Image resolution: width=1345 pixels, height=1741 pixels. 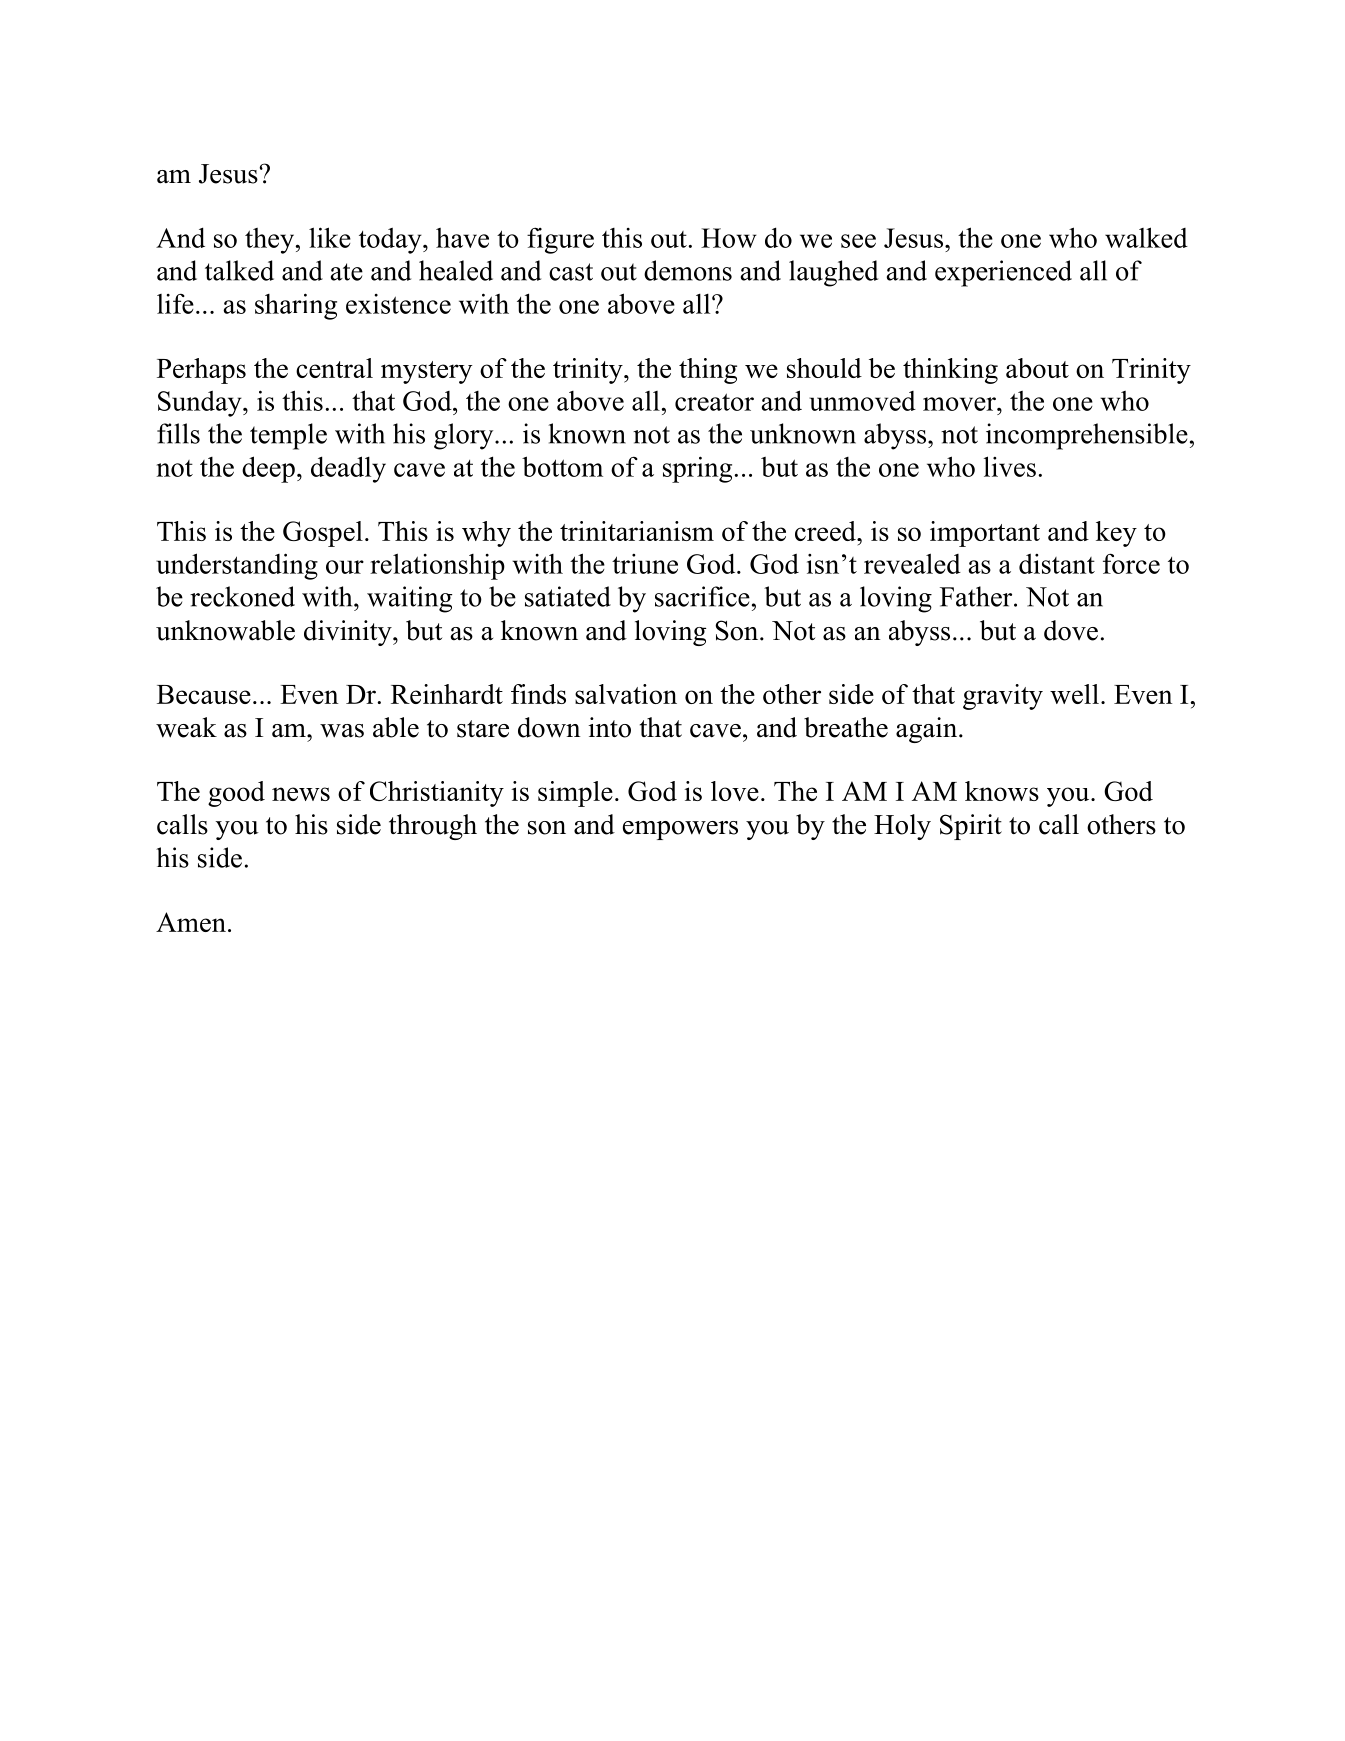 What do you see at coordinates (928, 730) in the screenshot?
I see `again` at bounding box center [928, 730].
